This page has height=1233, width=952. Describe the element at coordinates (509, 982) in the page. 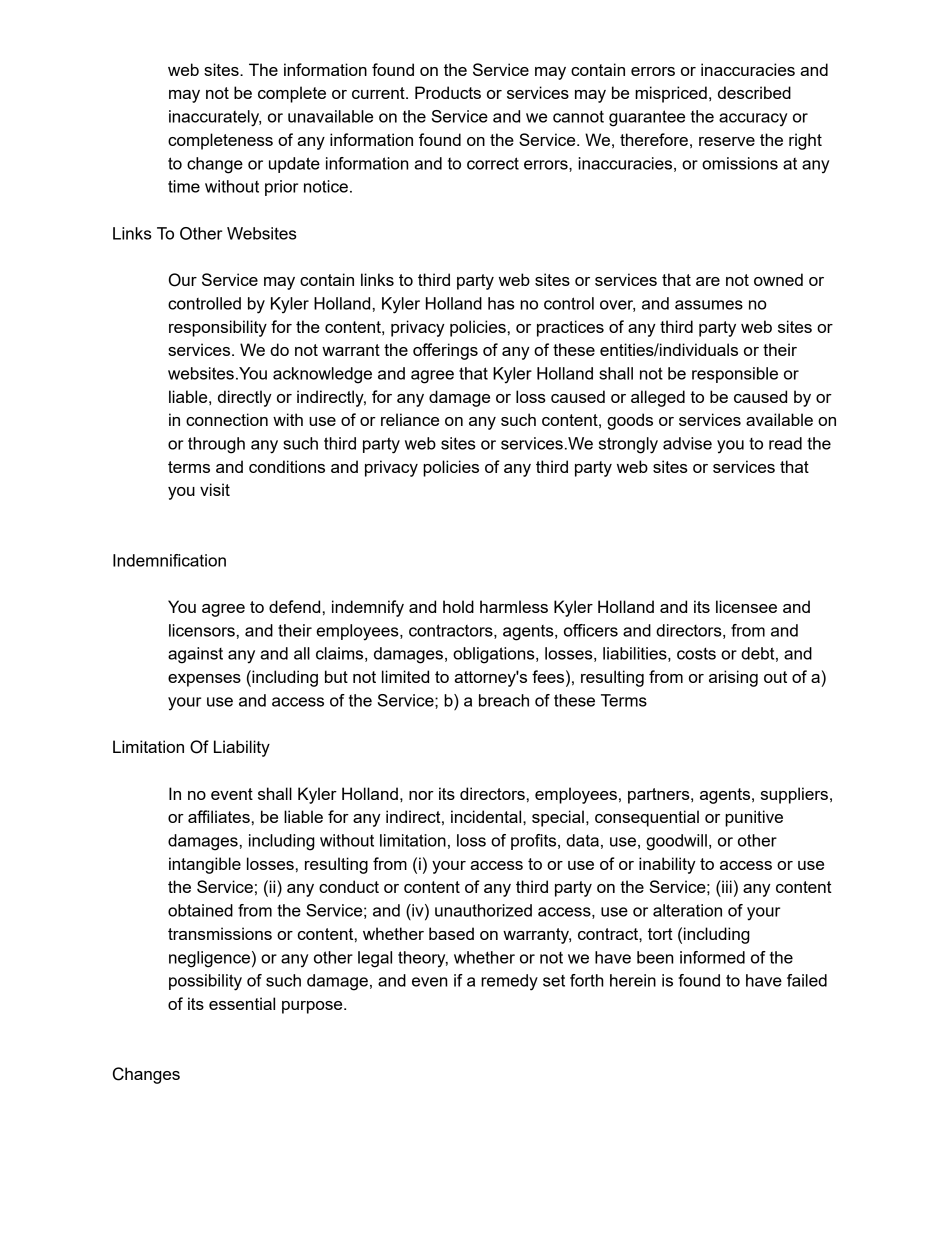

I see `remedy` at that location.
